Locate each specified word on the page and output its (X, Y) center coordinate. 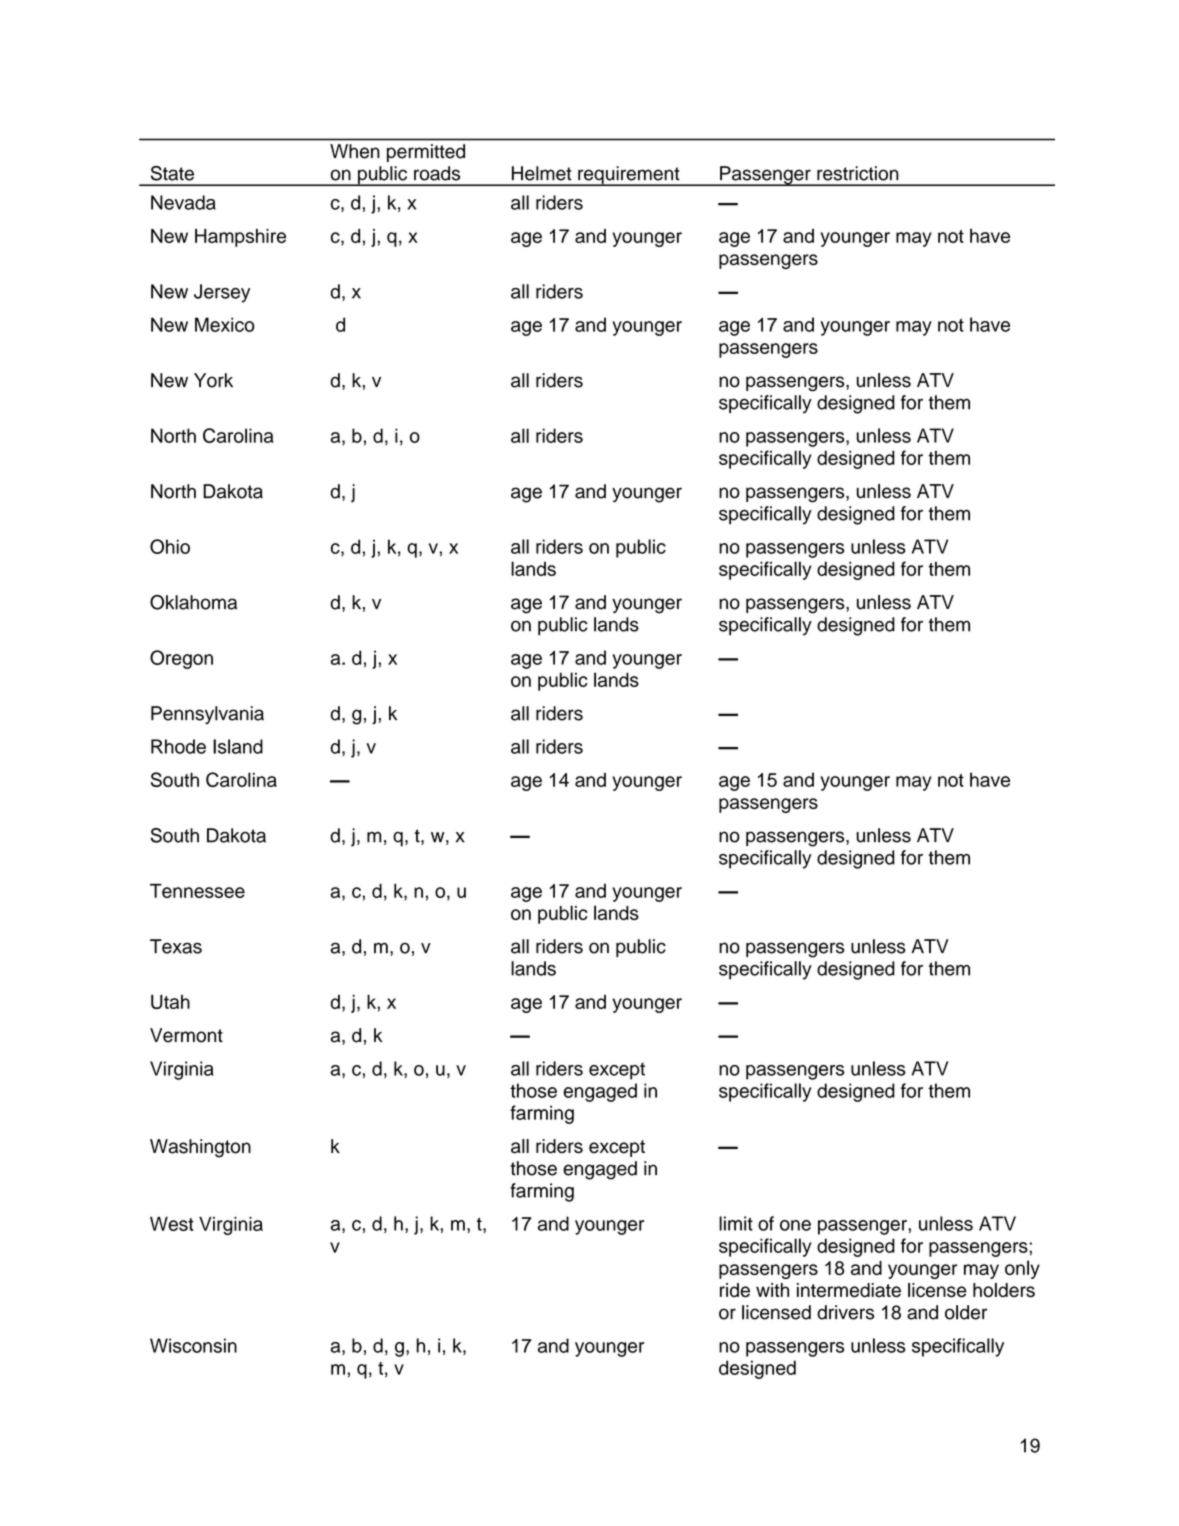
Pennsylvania (207, 715)
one (795, 1225)
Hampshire (240, 238)
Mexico (224, 324)
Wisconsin (193, 1345)
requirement (629, 176)
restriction (858, 173)
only (1022, 1269)
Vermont (186, 1035)
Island (238, 746)
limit (736, 1223)
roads (437, 173)
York (213, 380)
